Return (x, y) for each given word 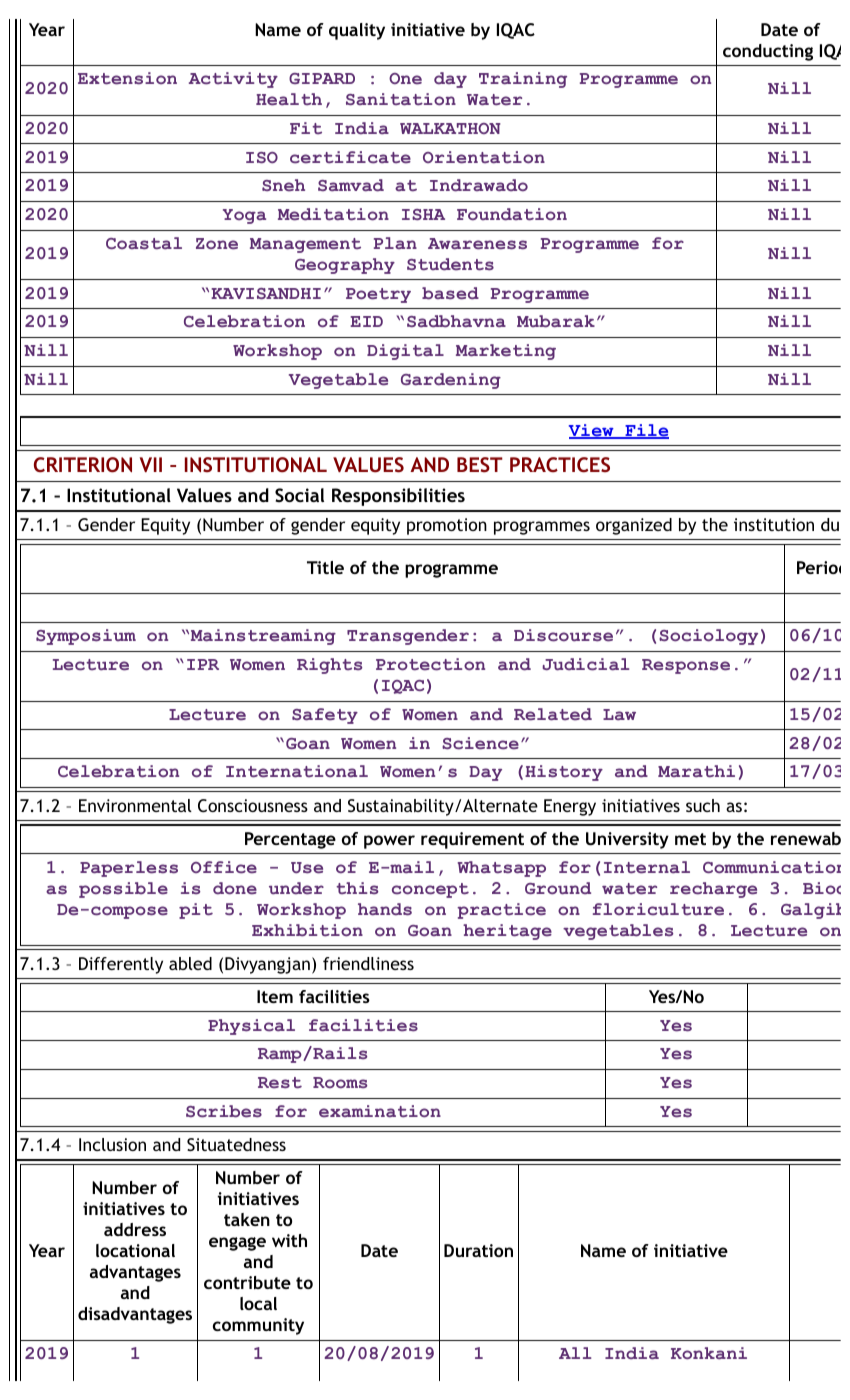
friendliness (368, 963)
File (646, 431)
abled (190, 963)
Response (686, 666)
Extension (127, 78)
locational (135, 1250)
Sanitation (401, 99)
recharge (713, 890)
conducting (768, 52)
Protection (430, 664)
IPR (203, 664)
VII (151, 464)
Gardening (451, 381)
